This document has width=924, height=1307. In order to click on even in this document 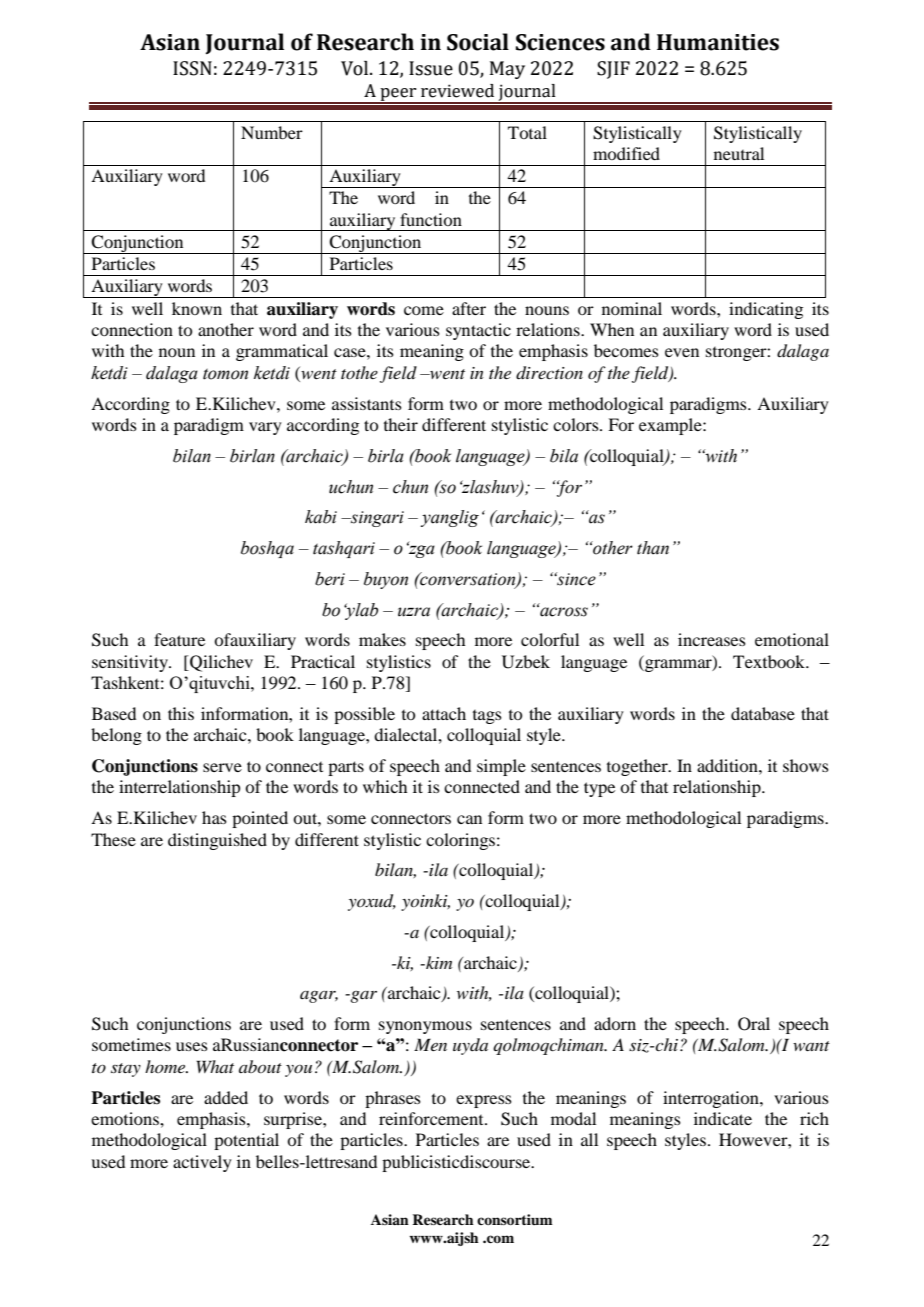, I will do `click(682, 352)`.
